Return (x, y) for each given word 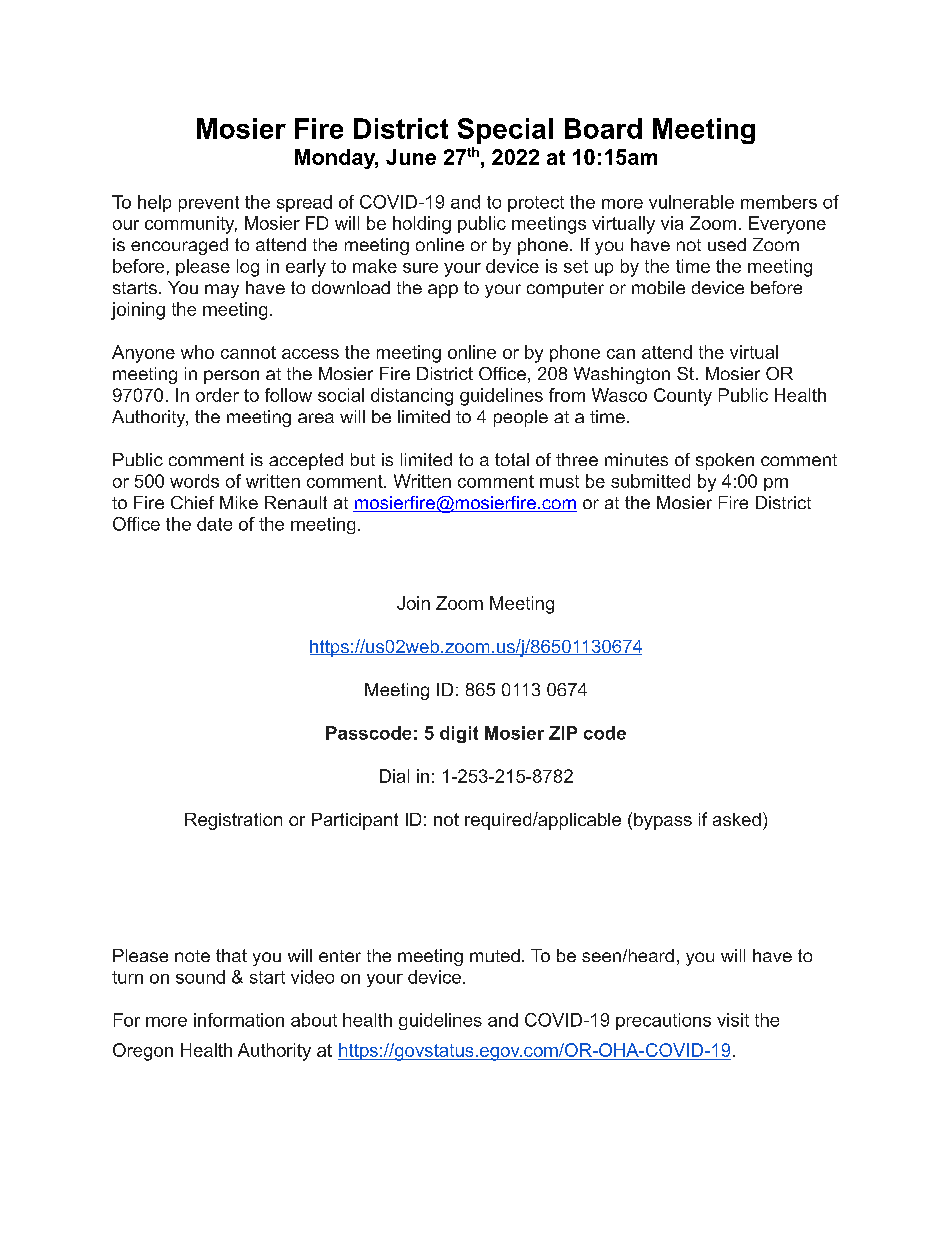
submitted (650, 481)
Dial (394, 776)
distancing (412, 397)
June (411, 157)
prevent (209, 204)
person (231, 377)
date (214, 524)
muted (495, 955)
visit (733, 1020)
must (559, 481)
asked (737, 819)
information (239, 1020)
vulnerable (691, 202)
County (683, 397)
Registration (233, 821)
